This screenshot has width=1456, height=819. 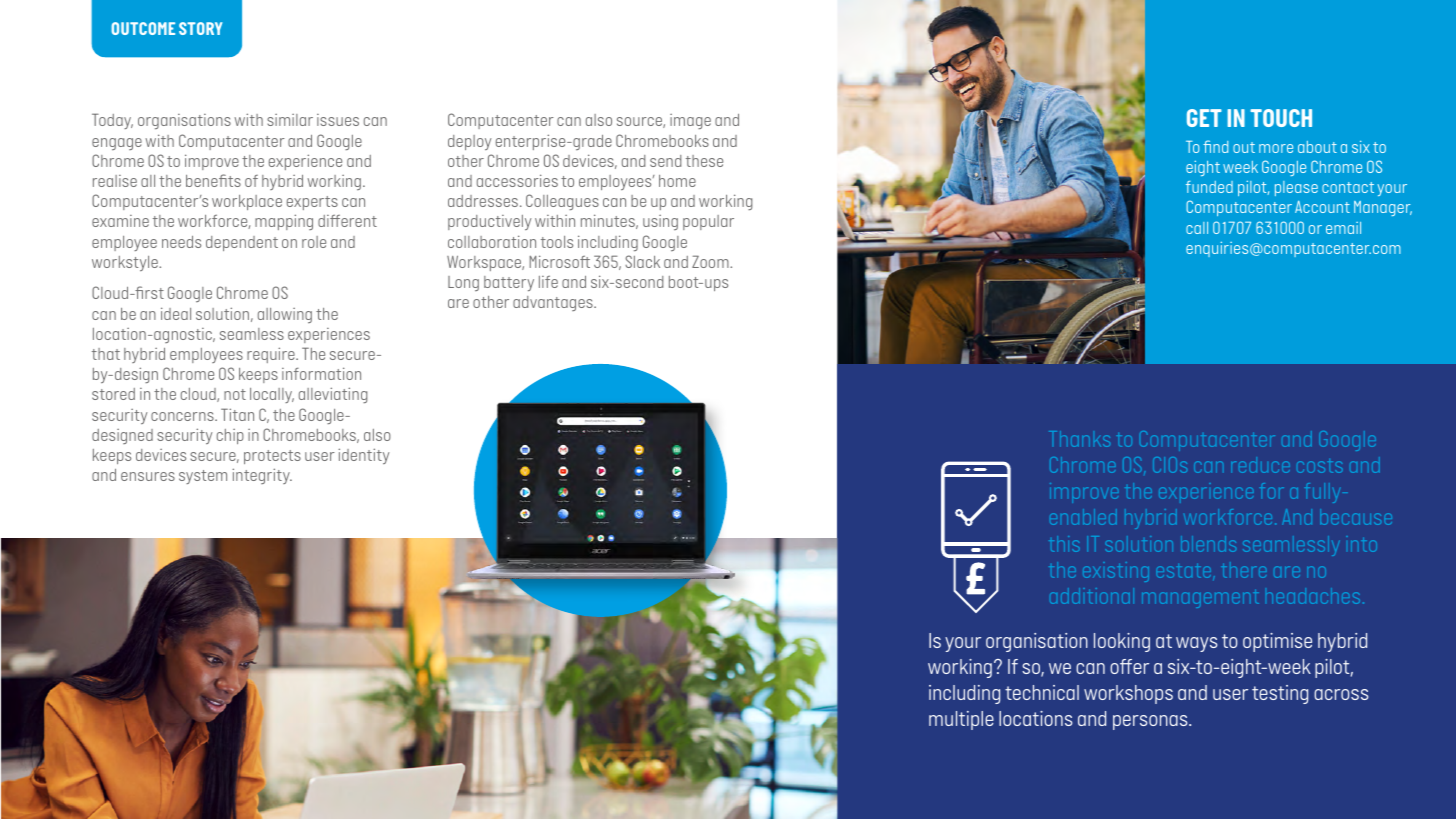 What do you see at coordinates (690, 121) in the screenshot?
I see `image` at bounding box center [690, 121].
